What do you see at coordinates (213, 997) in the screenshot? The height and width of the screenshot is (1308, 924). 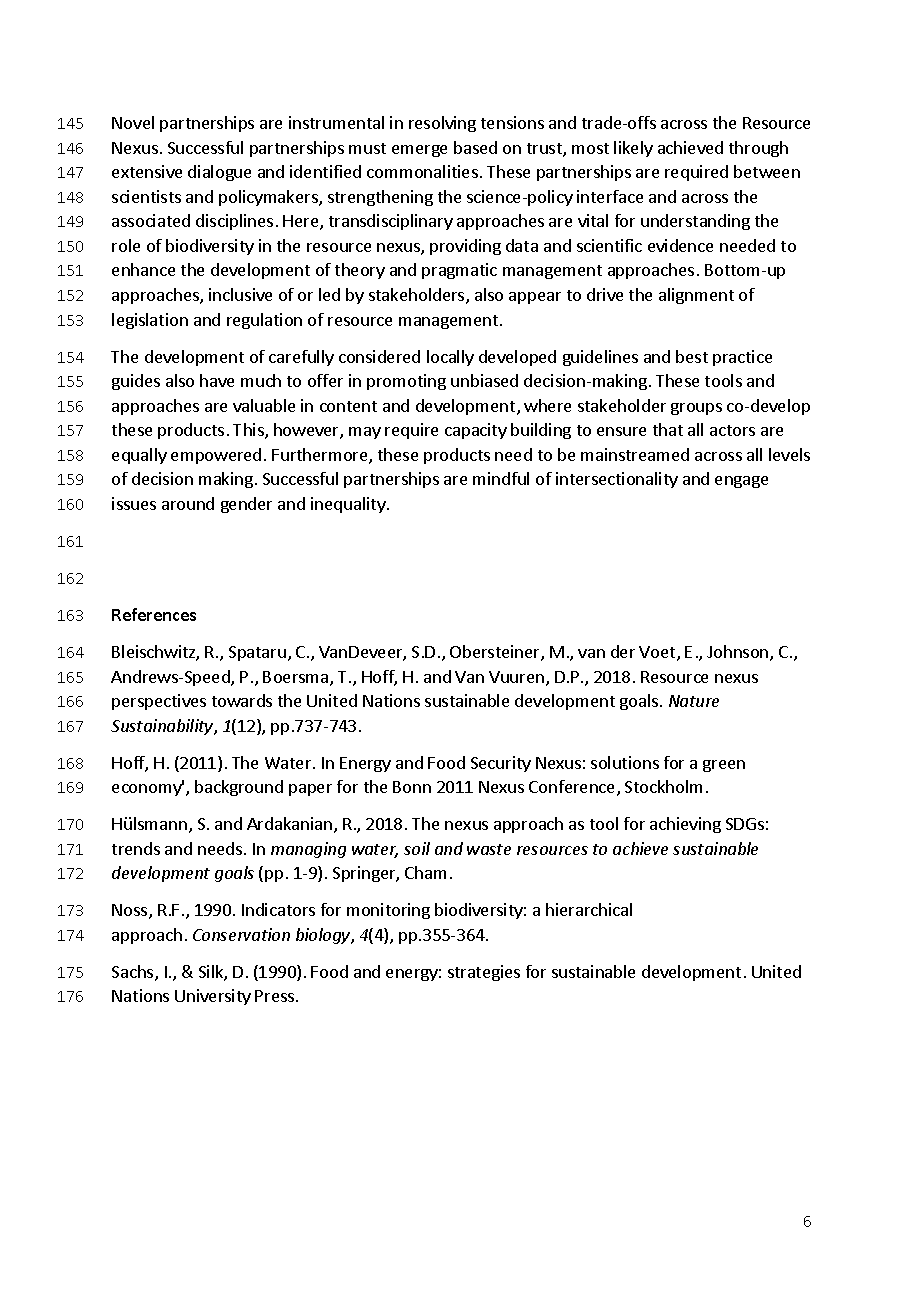 I see `University` at bounding box center [213, 997].
